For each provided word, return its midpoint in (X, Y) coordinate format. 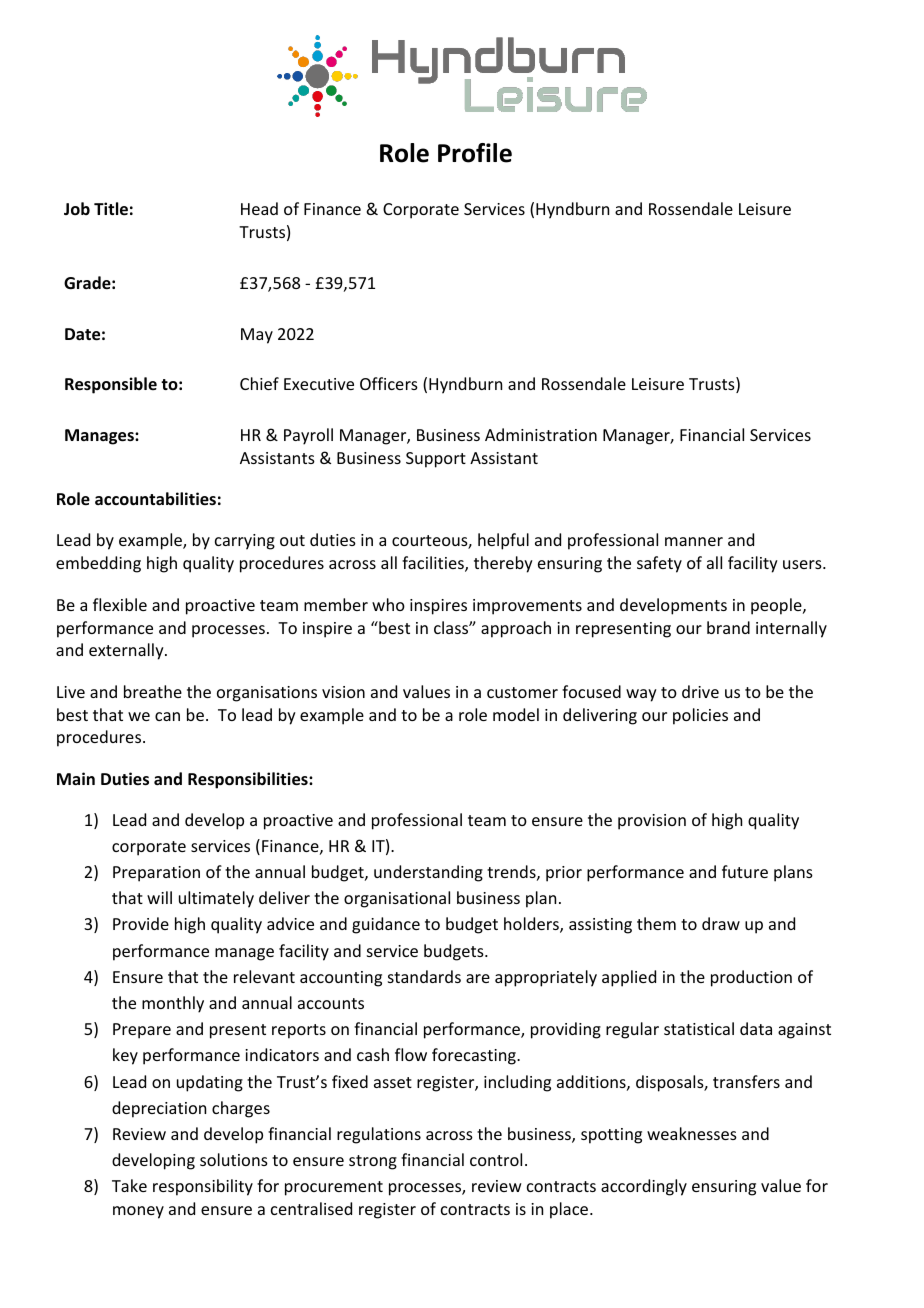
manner (694, 541)
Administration (541, 434)
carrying (245, 542)
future (745, 871)
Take (129, 1185)
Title (111, 209)
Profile (475, 153)
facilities (434, 564)
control (496, 1159)
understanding (428, 873)
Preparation (156, 874)
